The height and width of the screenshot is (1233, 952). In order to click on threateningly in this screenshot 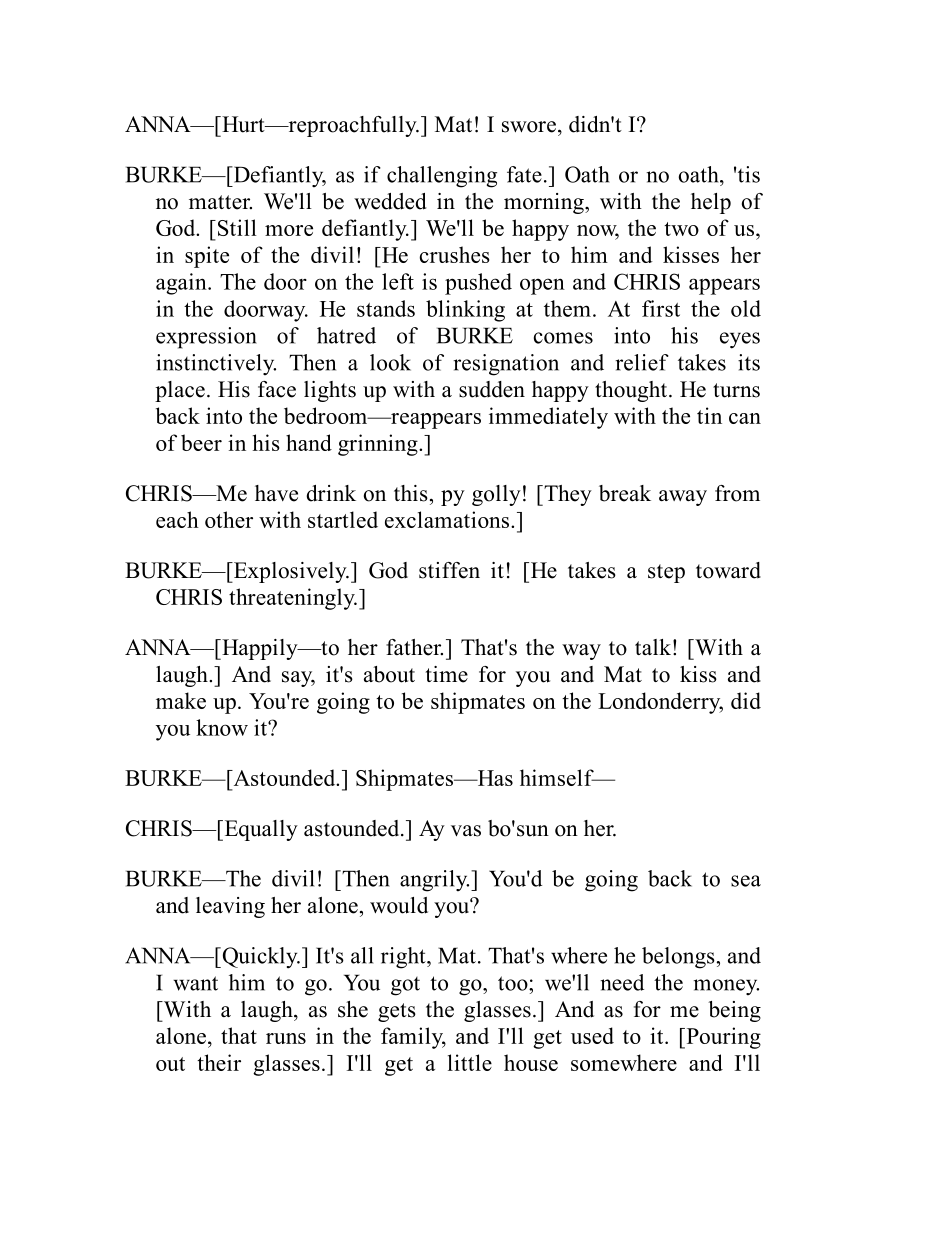, I will do `click(293, 599)`.
